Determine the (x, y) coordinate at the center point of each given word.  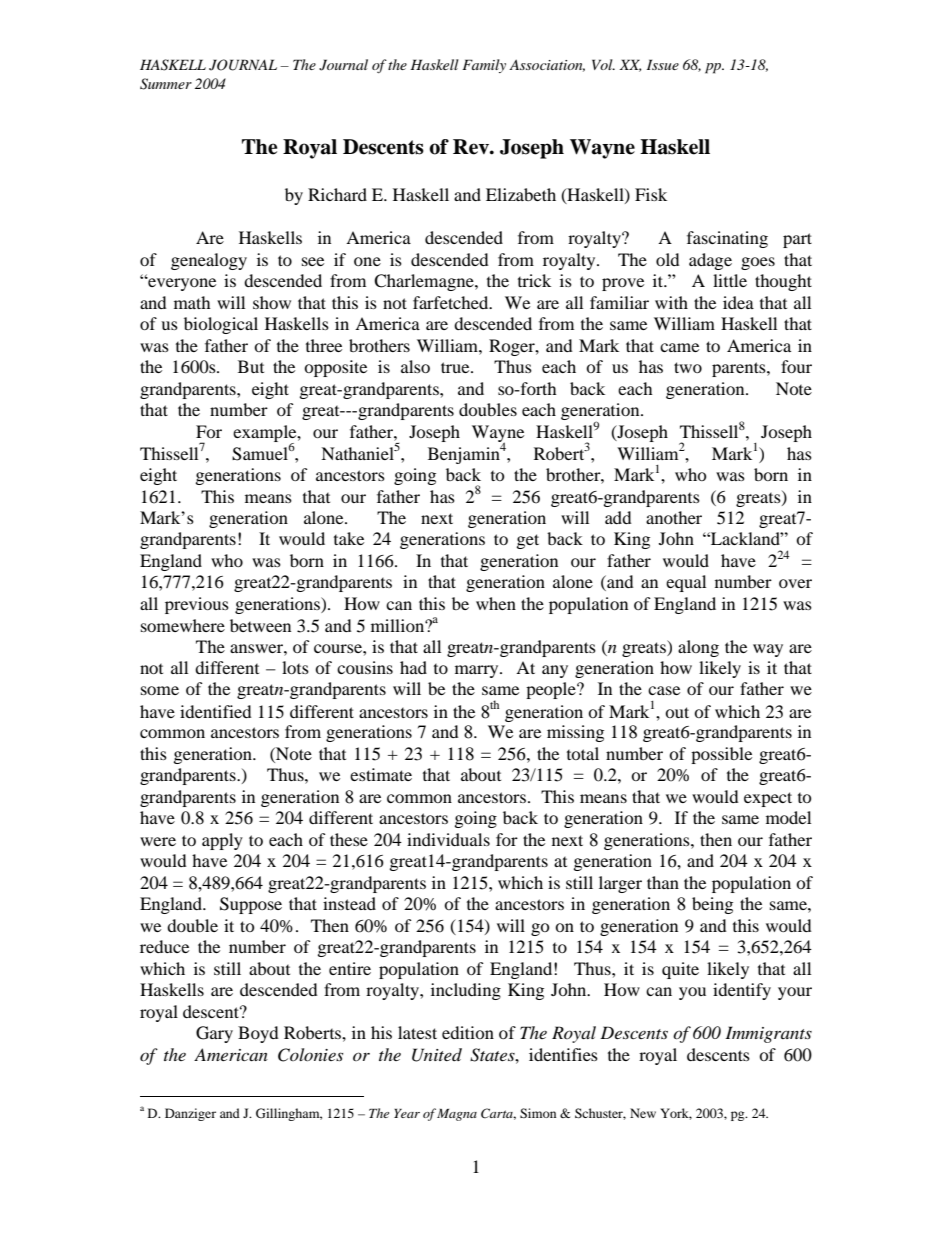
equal (686, 583)
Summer (166, 84)
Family (484, 66)
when (496, 603)
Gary (214, 1034)
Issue (663, 64)
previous (197, 605)
